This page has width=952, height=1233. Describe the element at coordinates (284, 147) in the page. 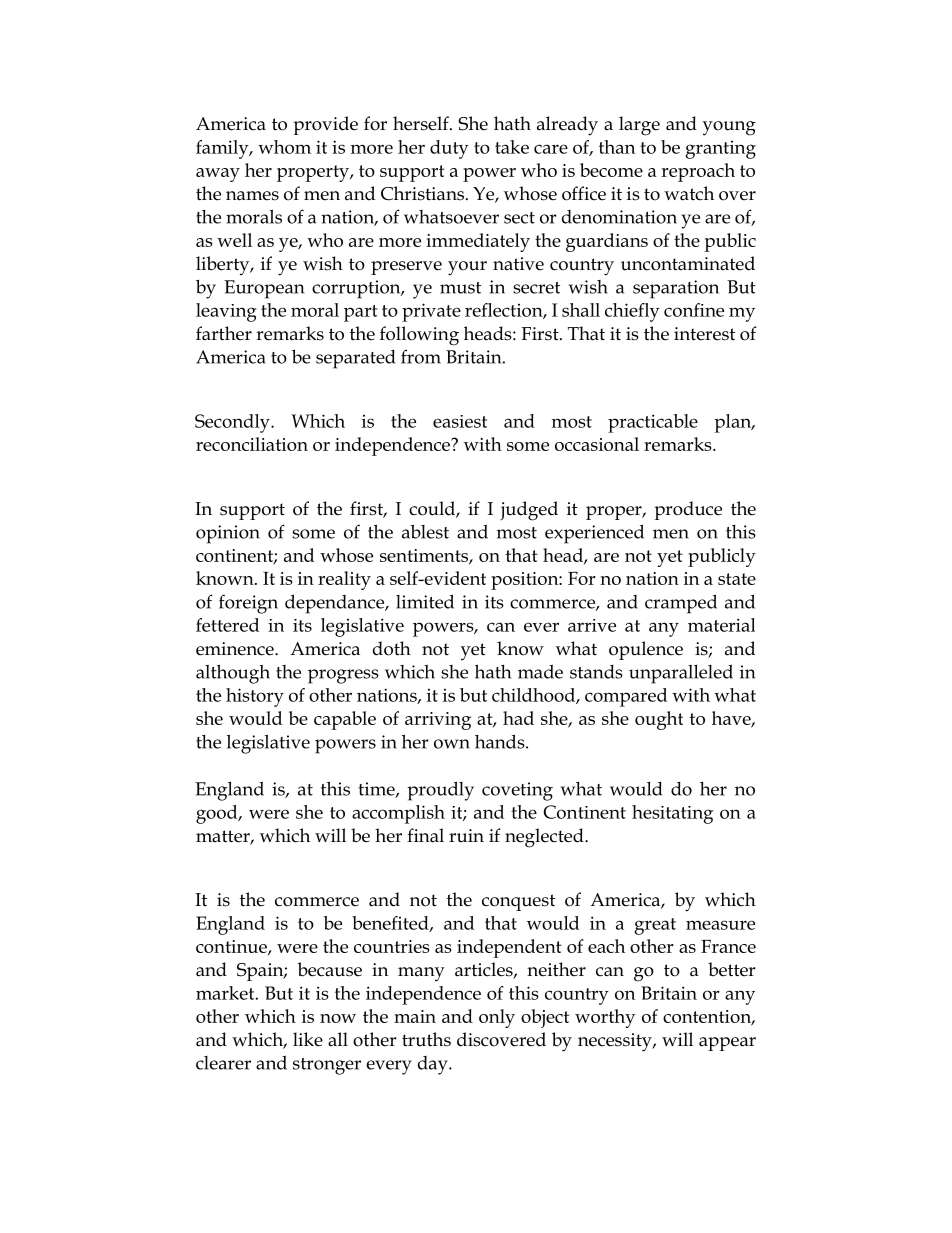

I see `whom` at that location.
